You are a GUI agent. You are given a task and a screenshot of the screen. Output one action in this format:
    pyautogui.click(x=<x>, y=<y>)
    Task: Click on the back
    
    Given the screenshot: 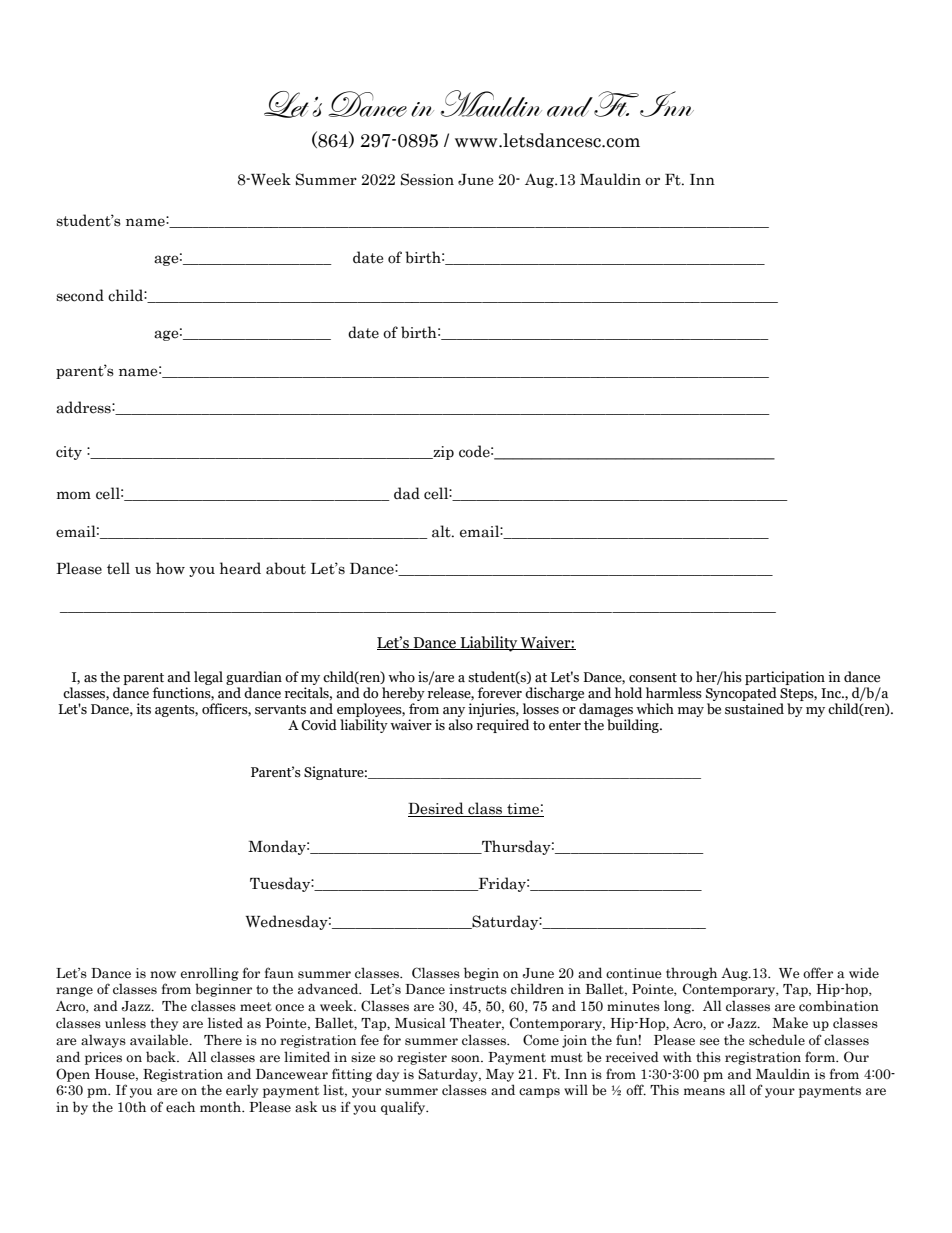 What is the action you would take?
    pyautogui.click(x=162, y=1057)
